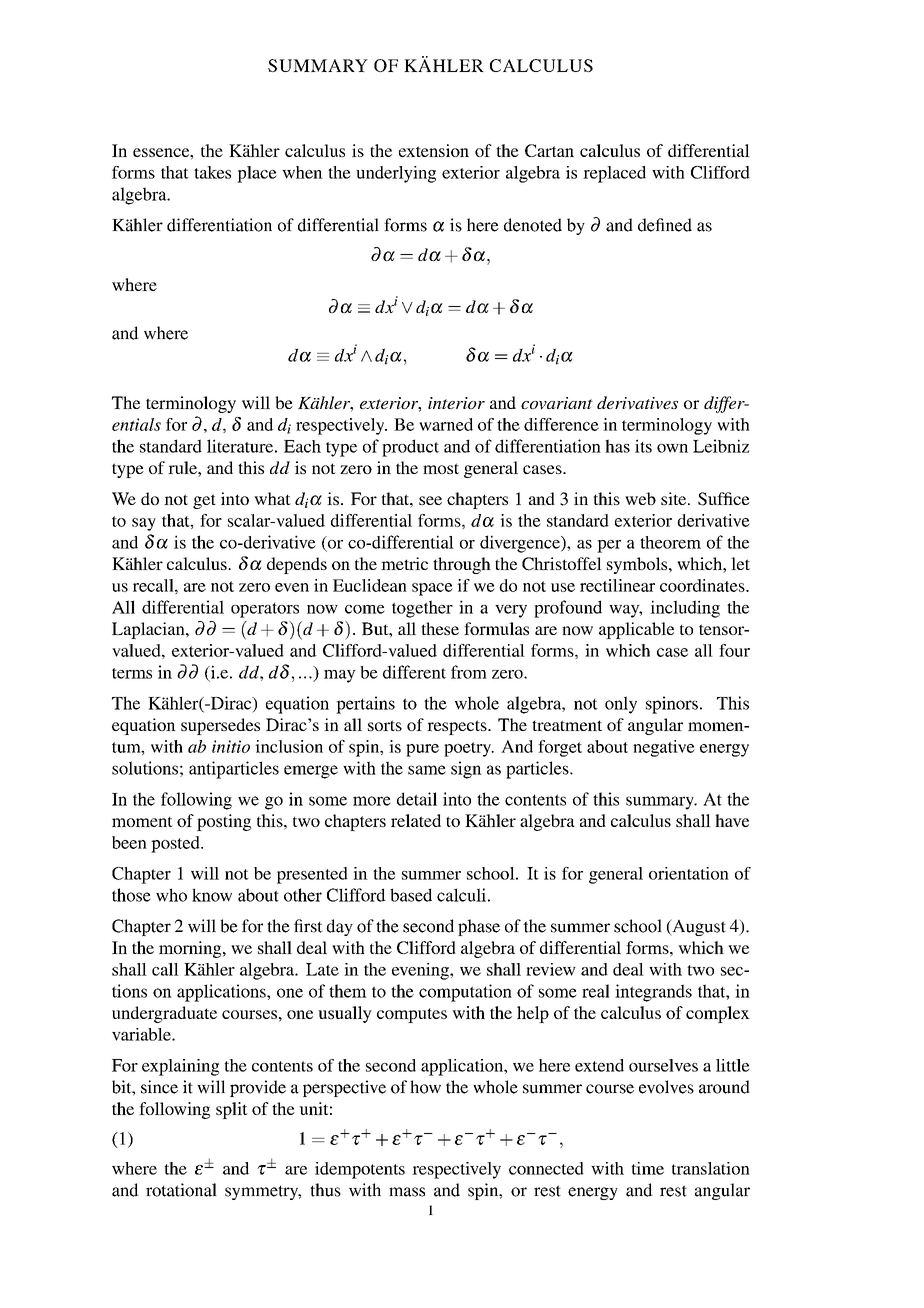 The image size is (924, 1308). I want to click on from, so click(469, 672).
